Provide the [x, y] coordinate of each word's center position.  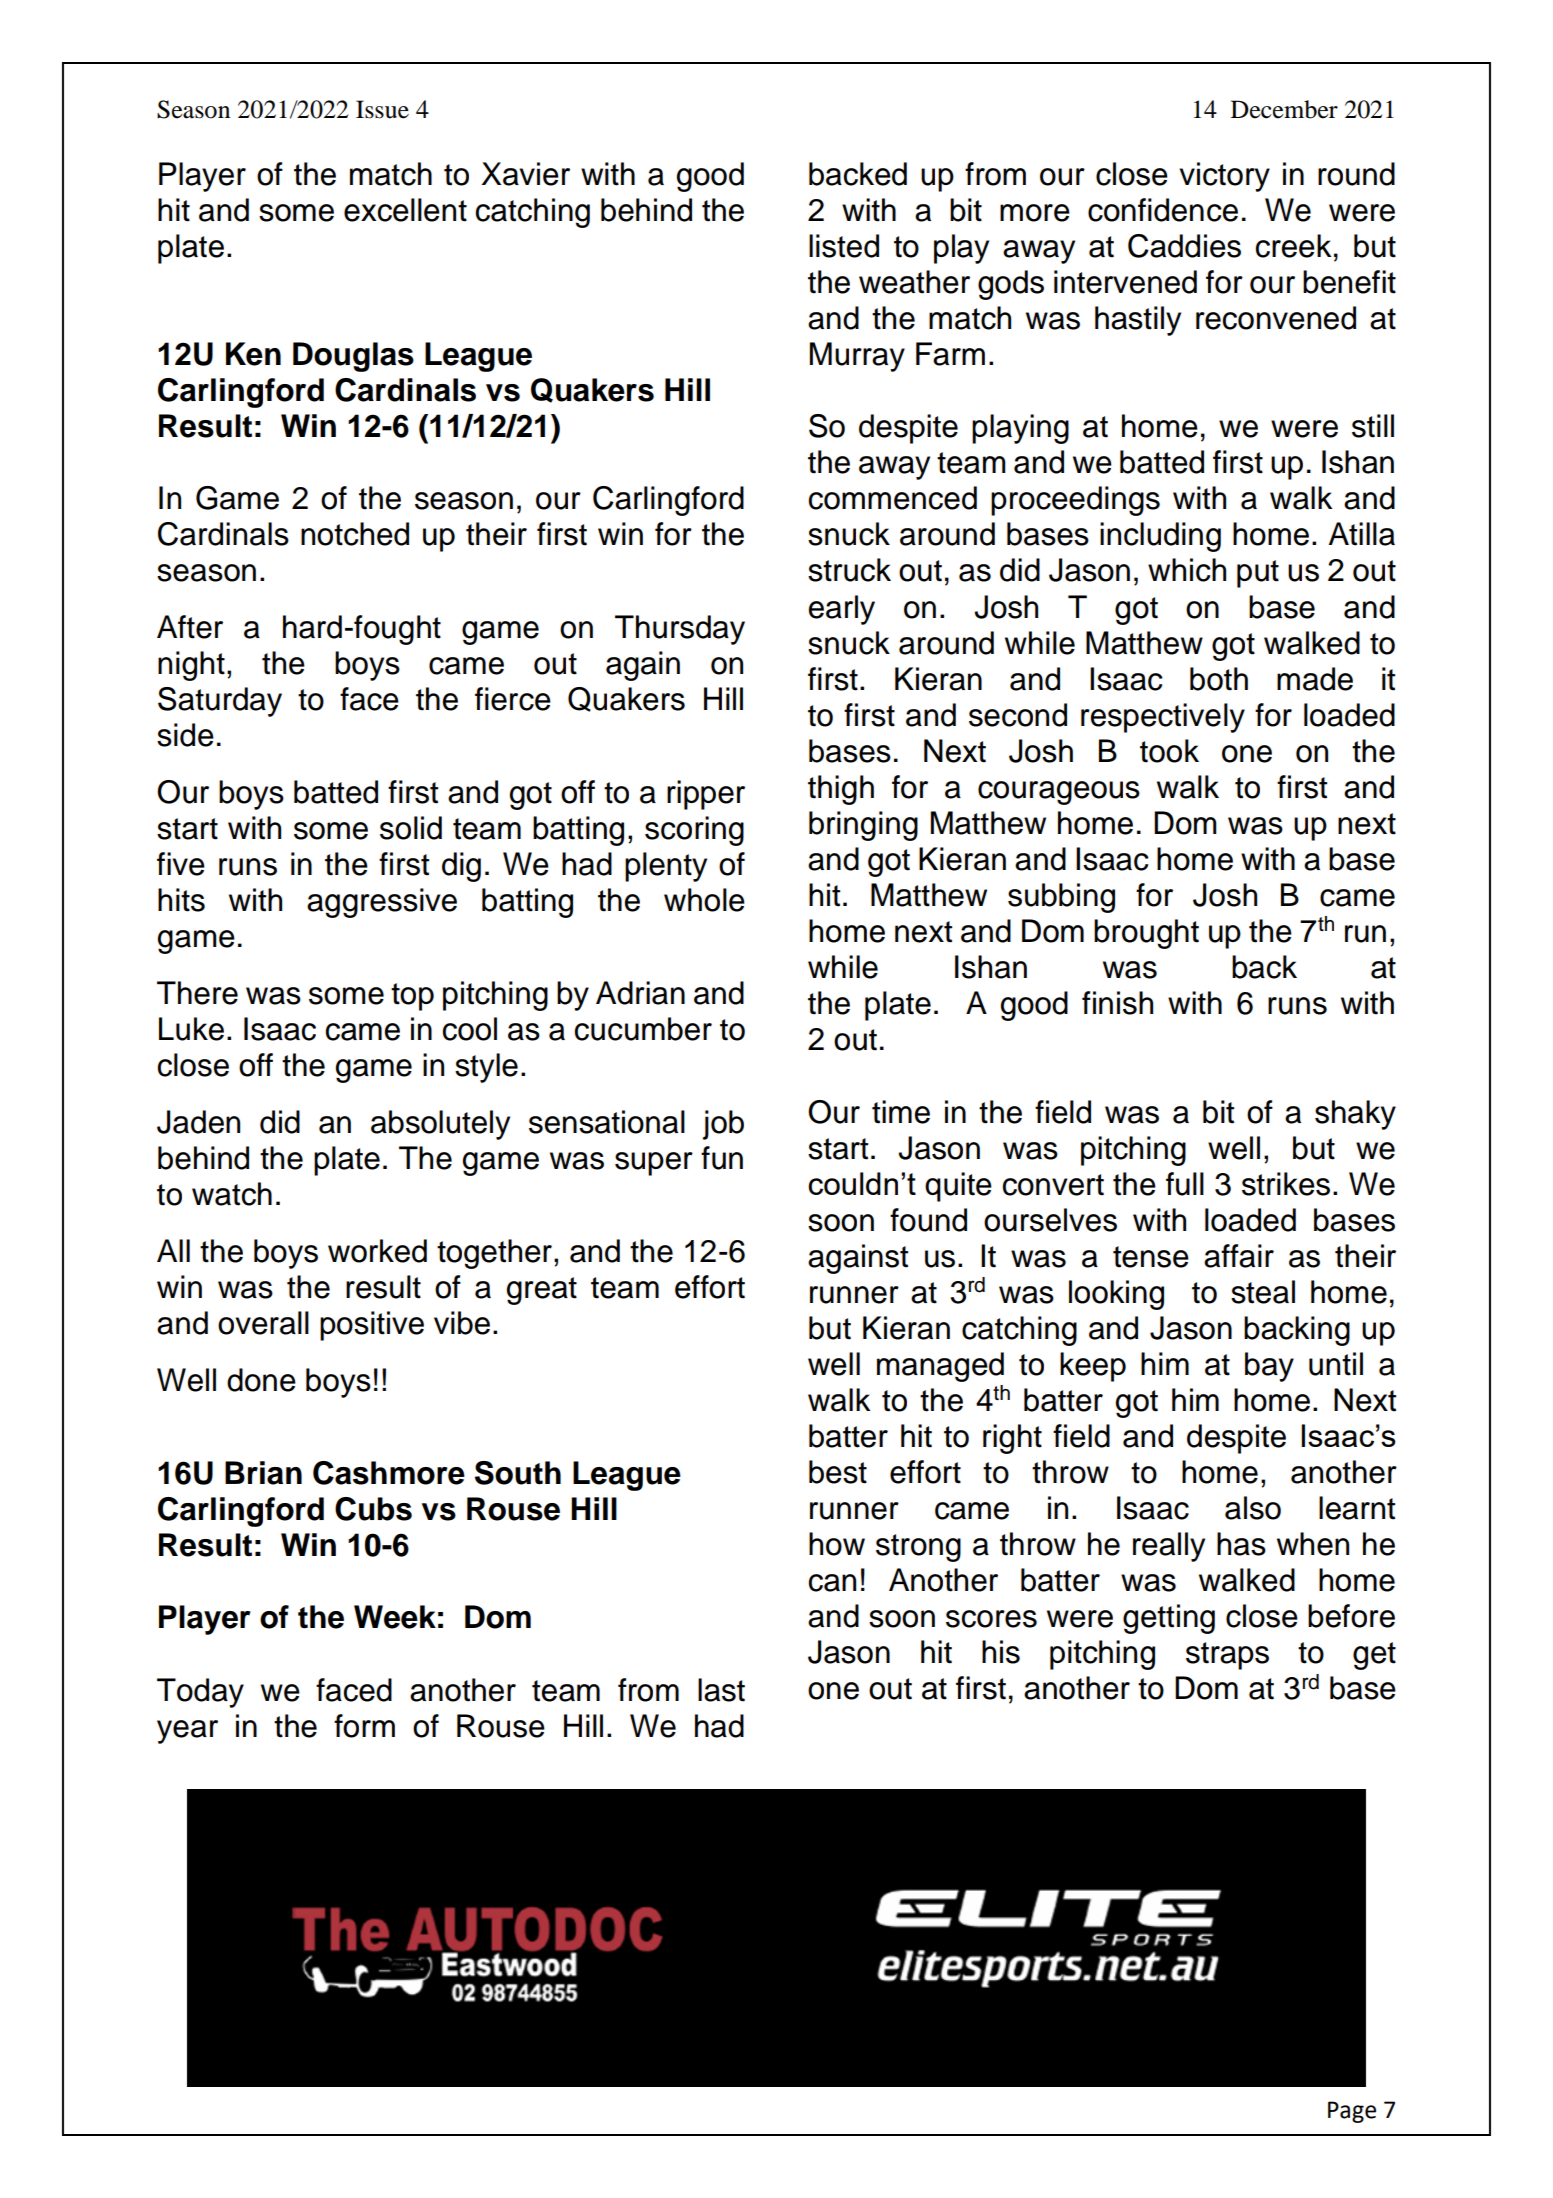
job [723, 1125]
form [364, 1726]
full [1185, 1184]
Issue [382, 109]
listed [844, 246]
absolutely [440, 1125]
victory [1224, 177]
